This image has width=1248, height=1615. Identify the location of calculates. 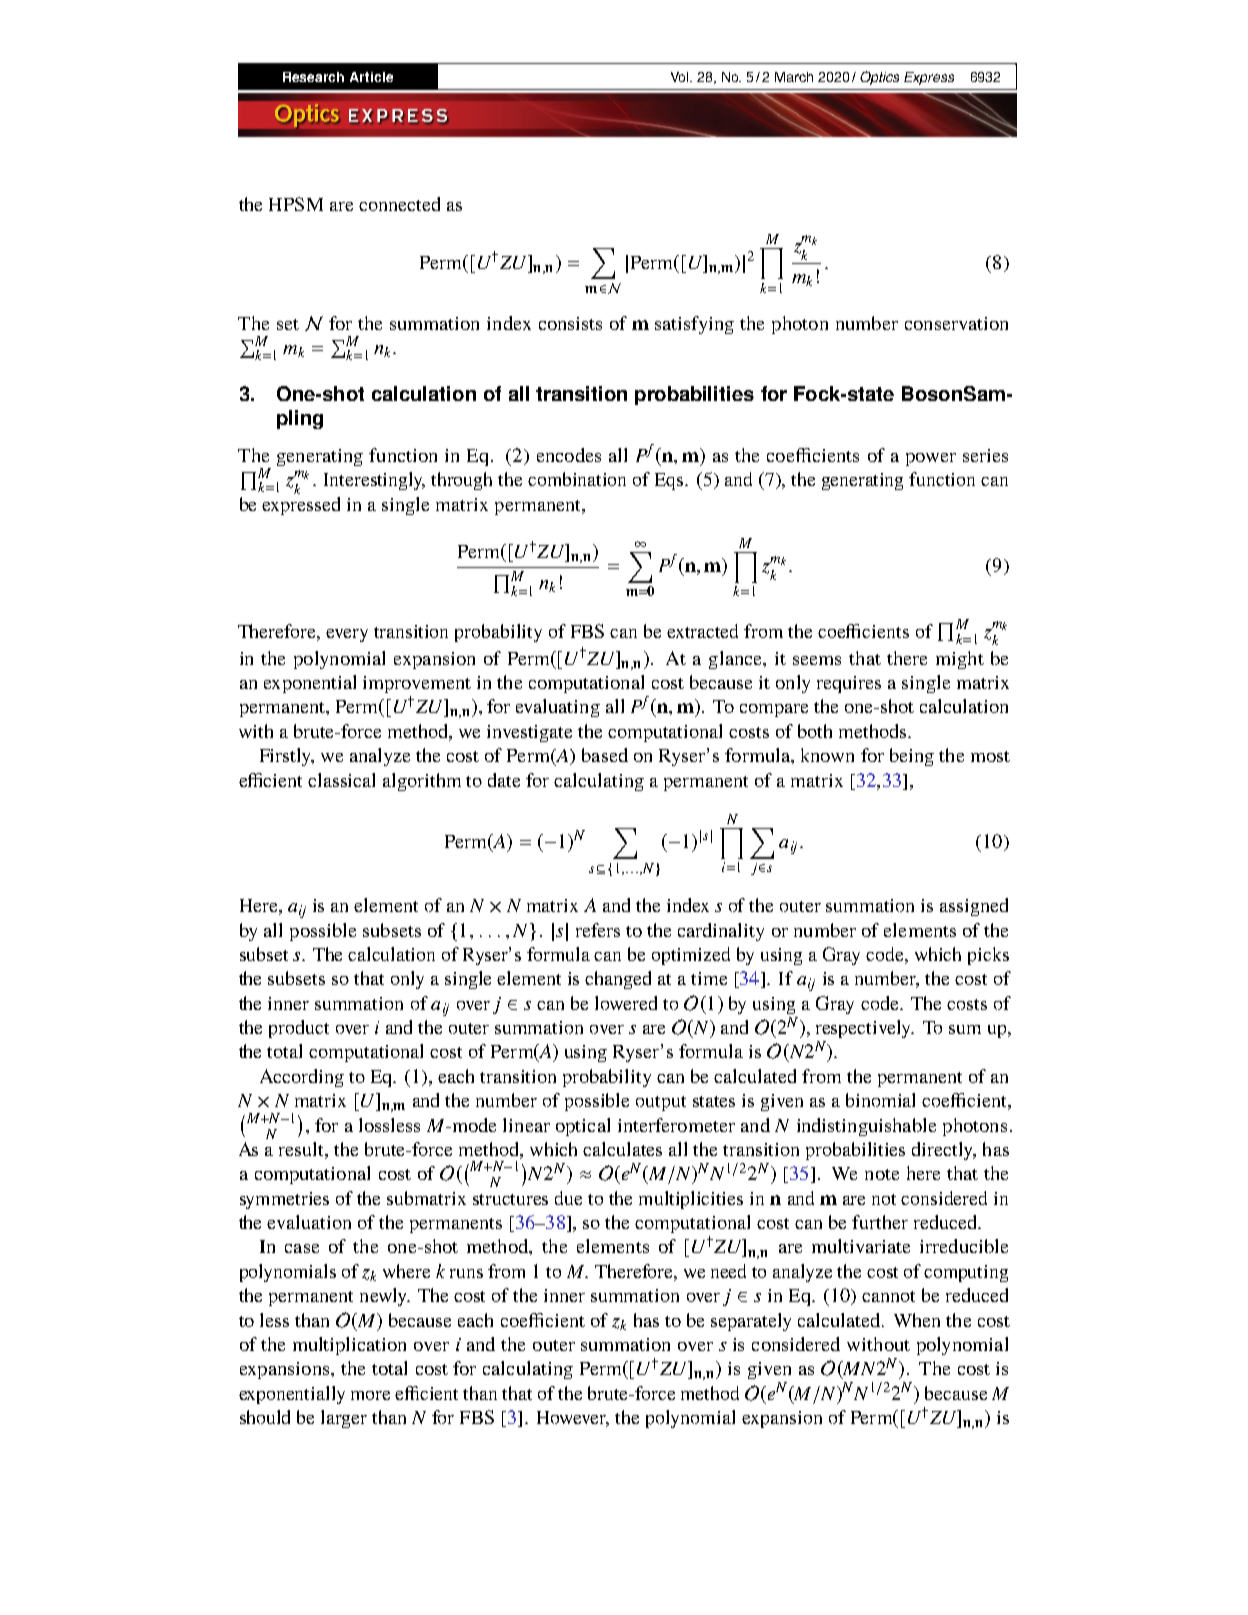
(622, 1149).
